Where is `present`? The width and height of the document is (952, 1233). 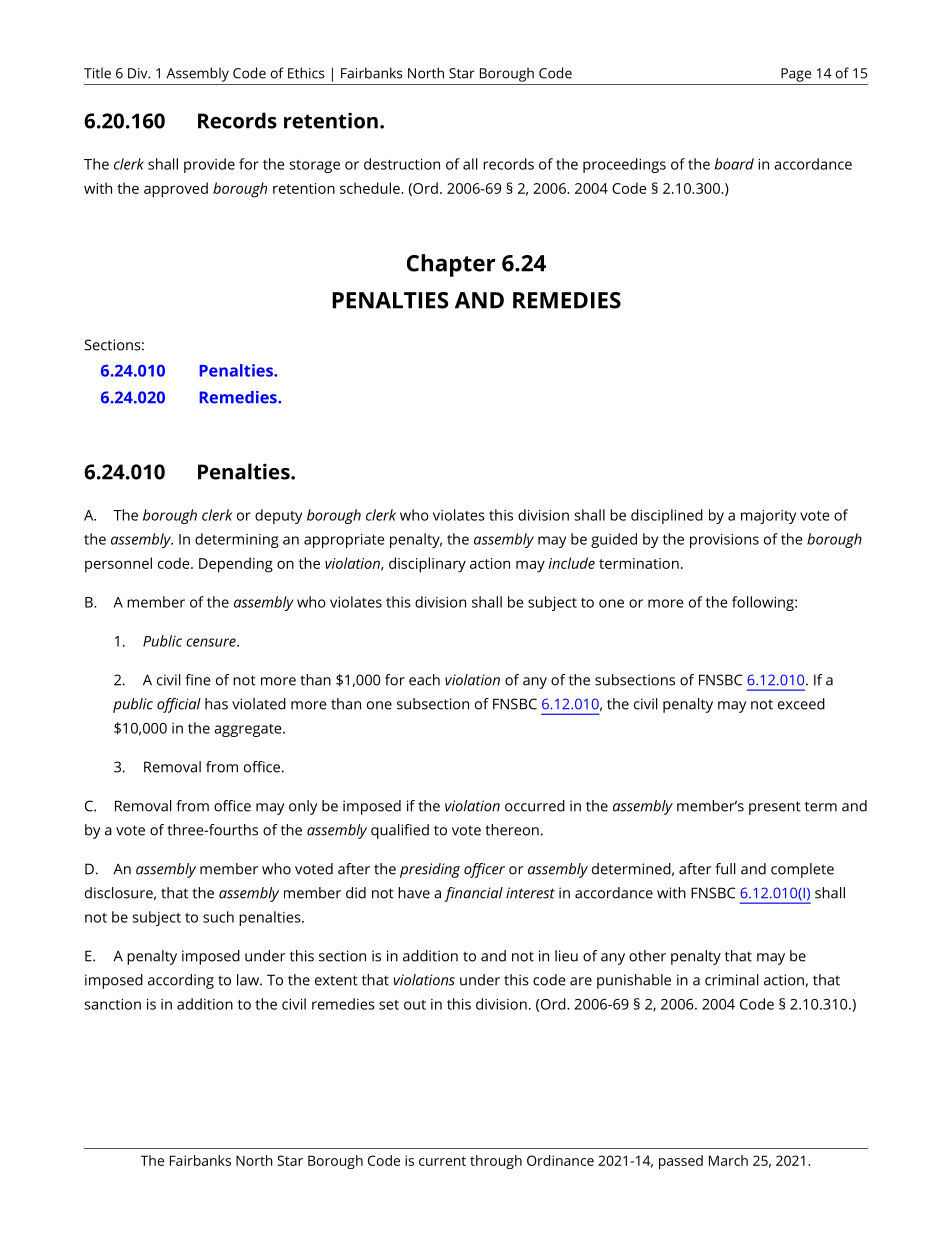 present is located at coordinates (775, 808).
